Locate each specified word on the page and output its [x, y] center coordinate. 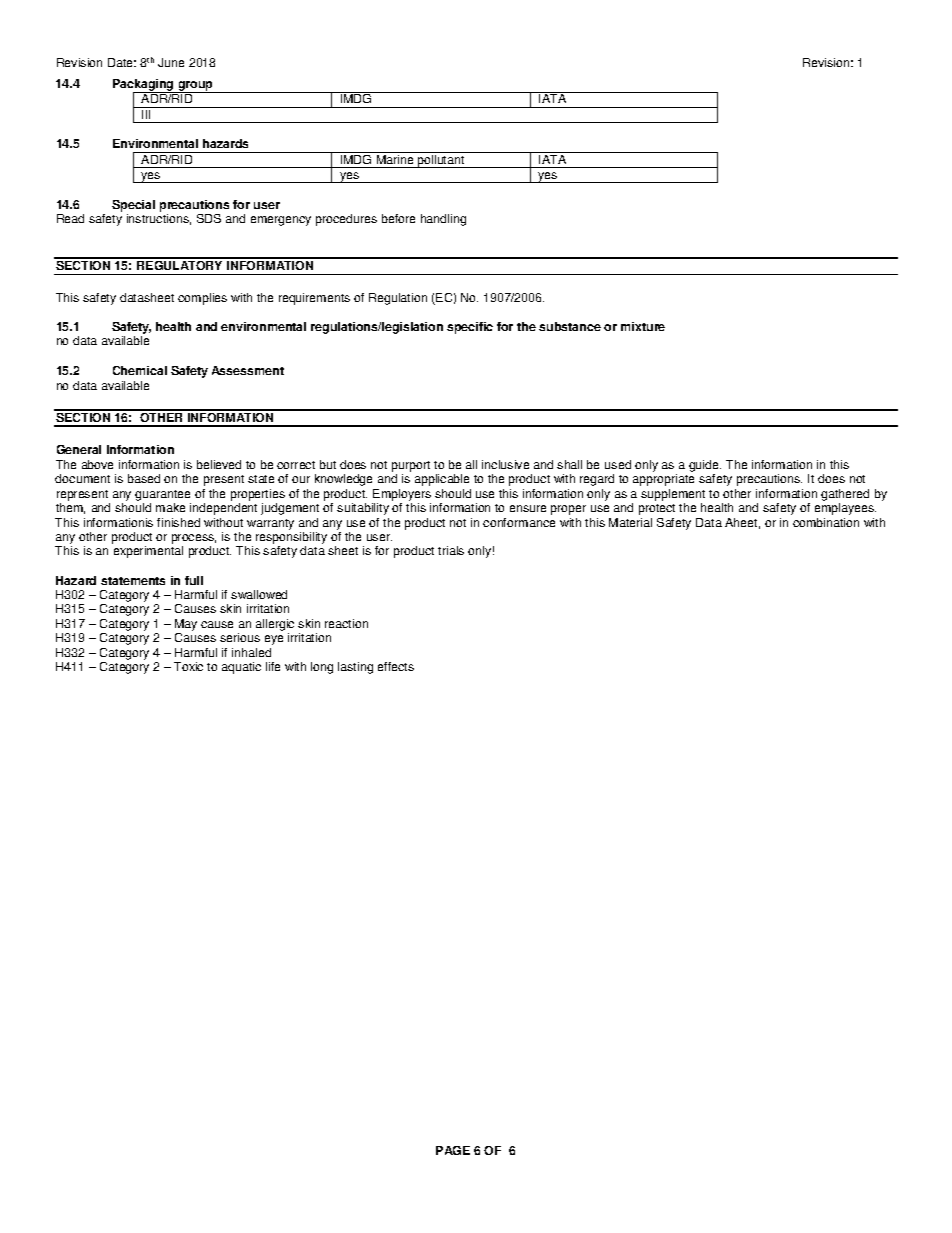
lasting [355, 668]
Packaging [144, 86]
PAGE [453, 1150]
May [186, 626]
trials [451, 550]
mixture [643, 326]
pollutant [441, 161]
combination [826, 522]
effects [396, 666]
